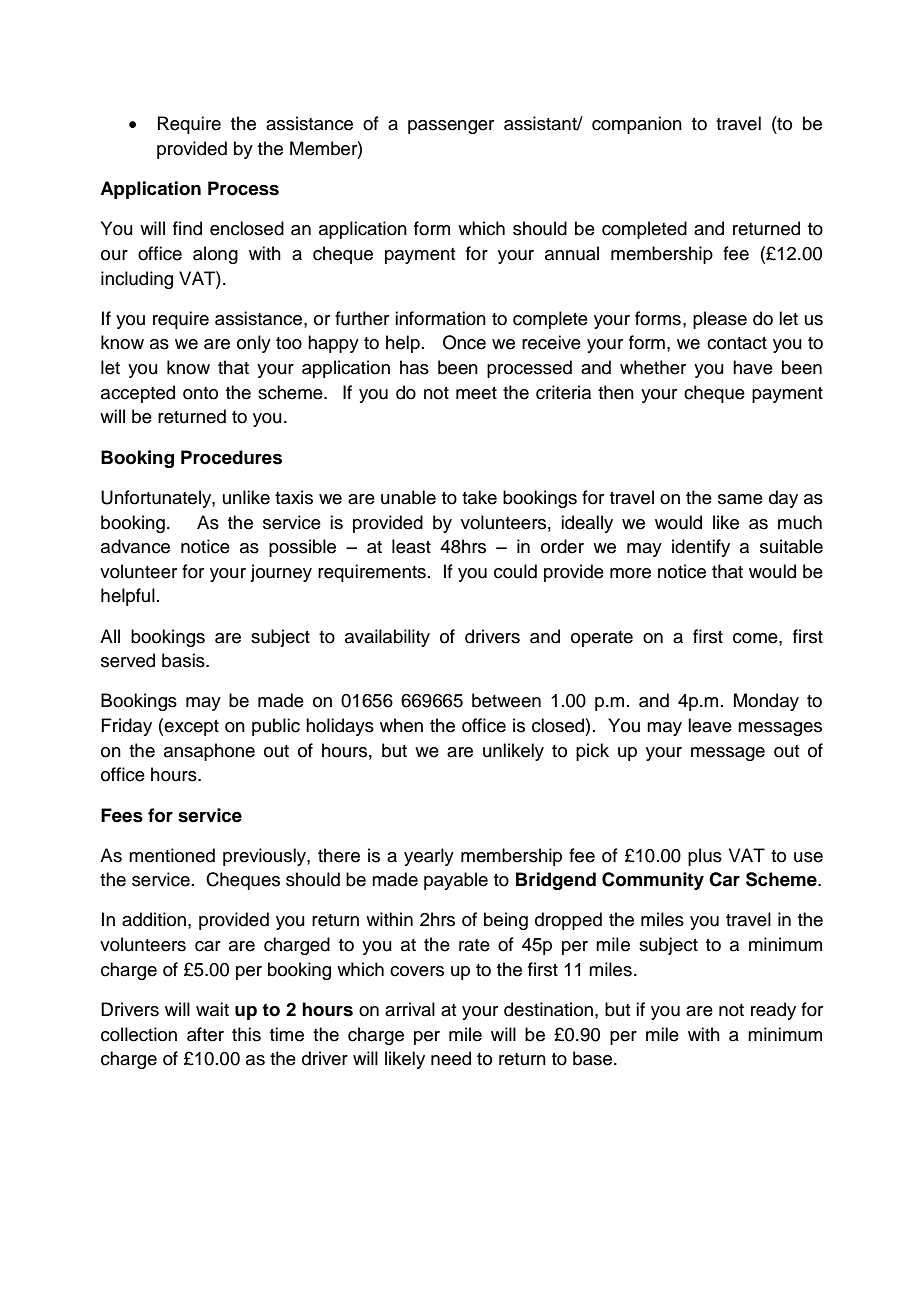 This document has width=924, height=1307. What do you see at coordinates (637, 125) in the document?
I see `companion` at bounding box center [637, 125].
